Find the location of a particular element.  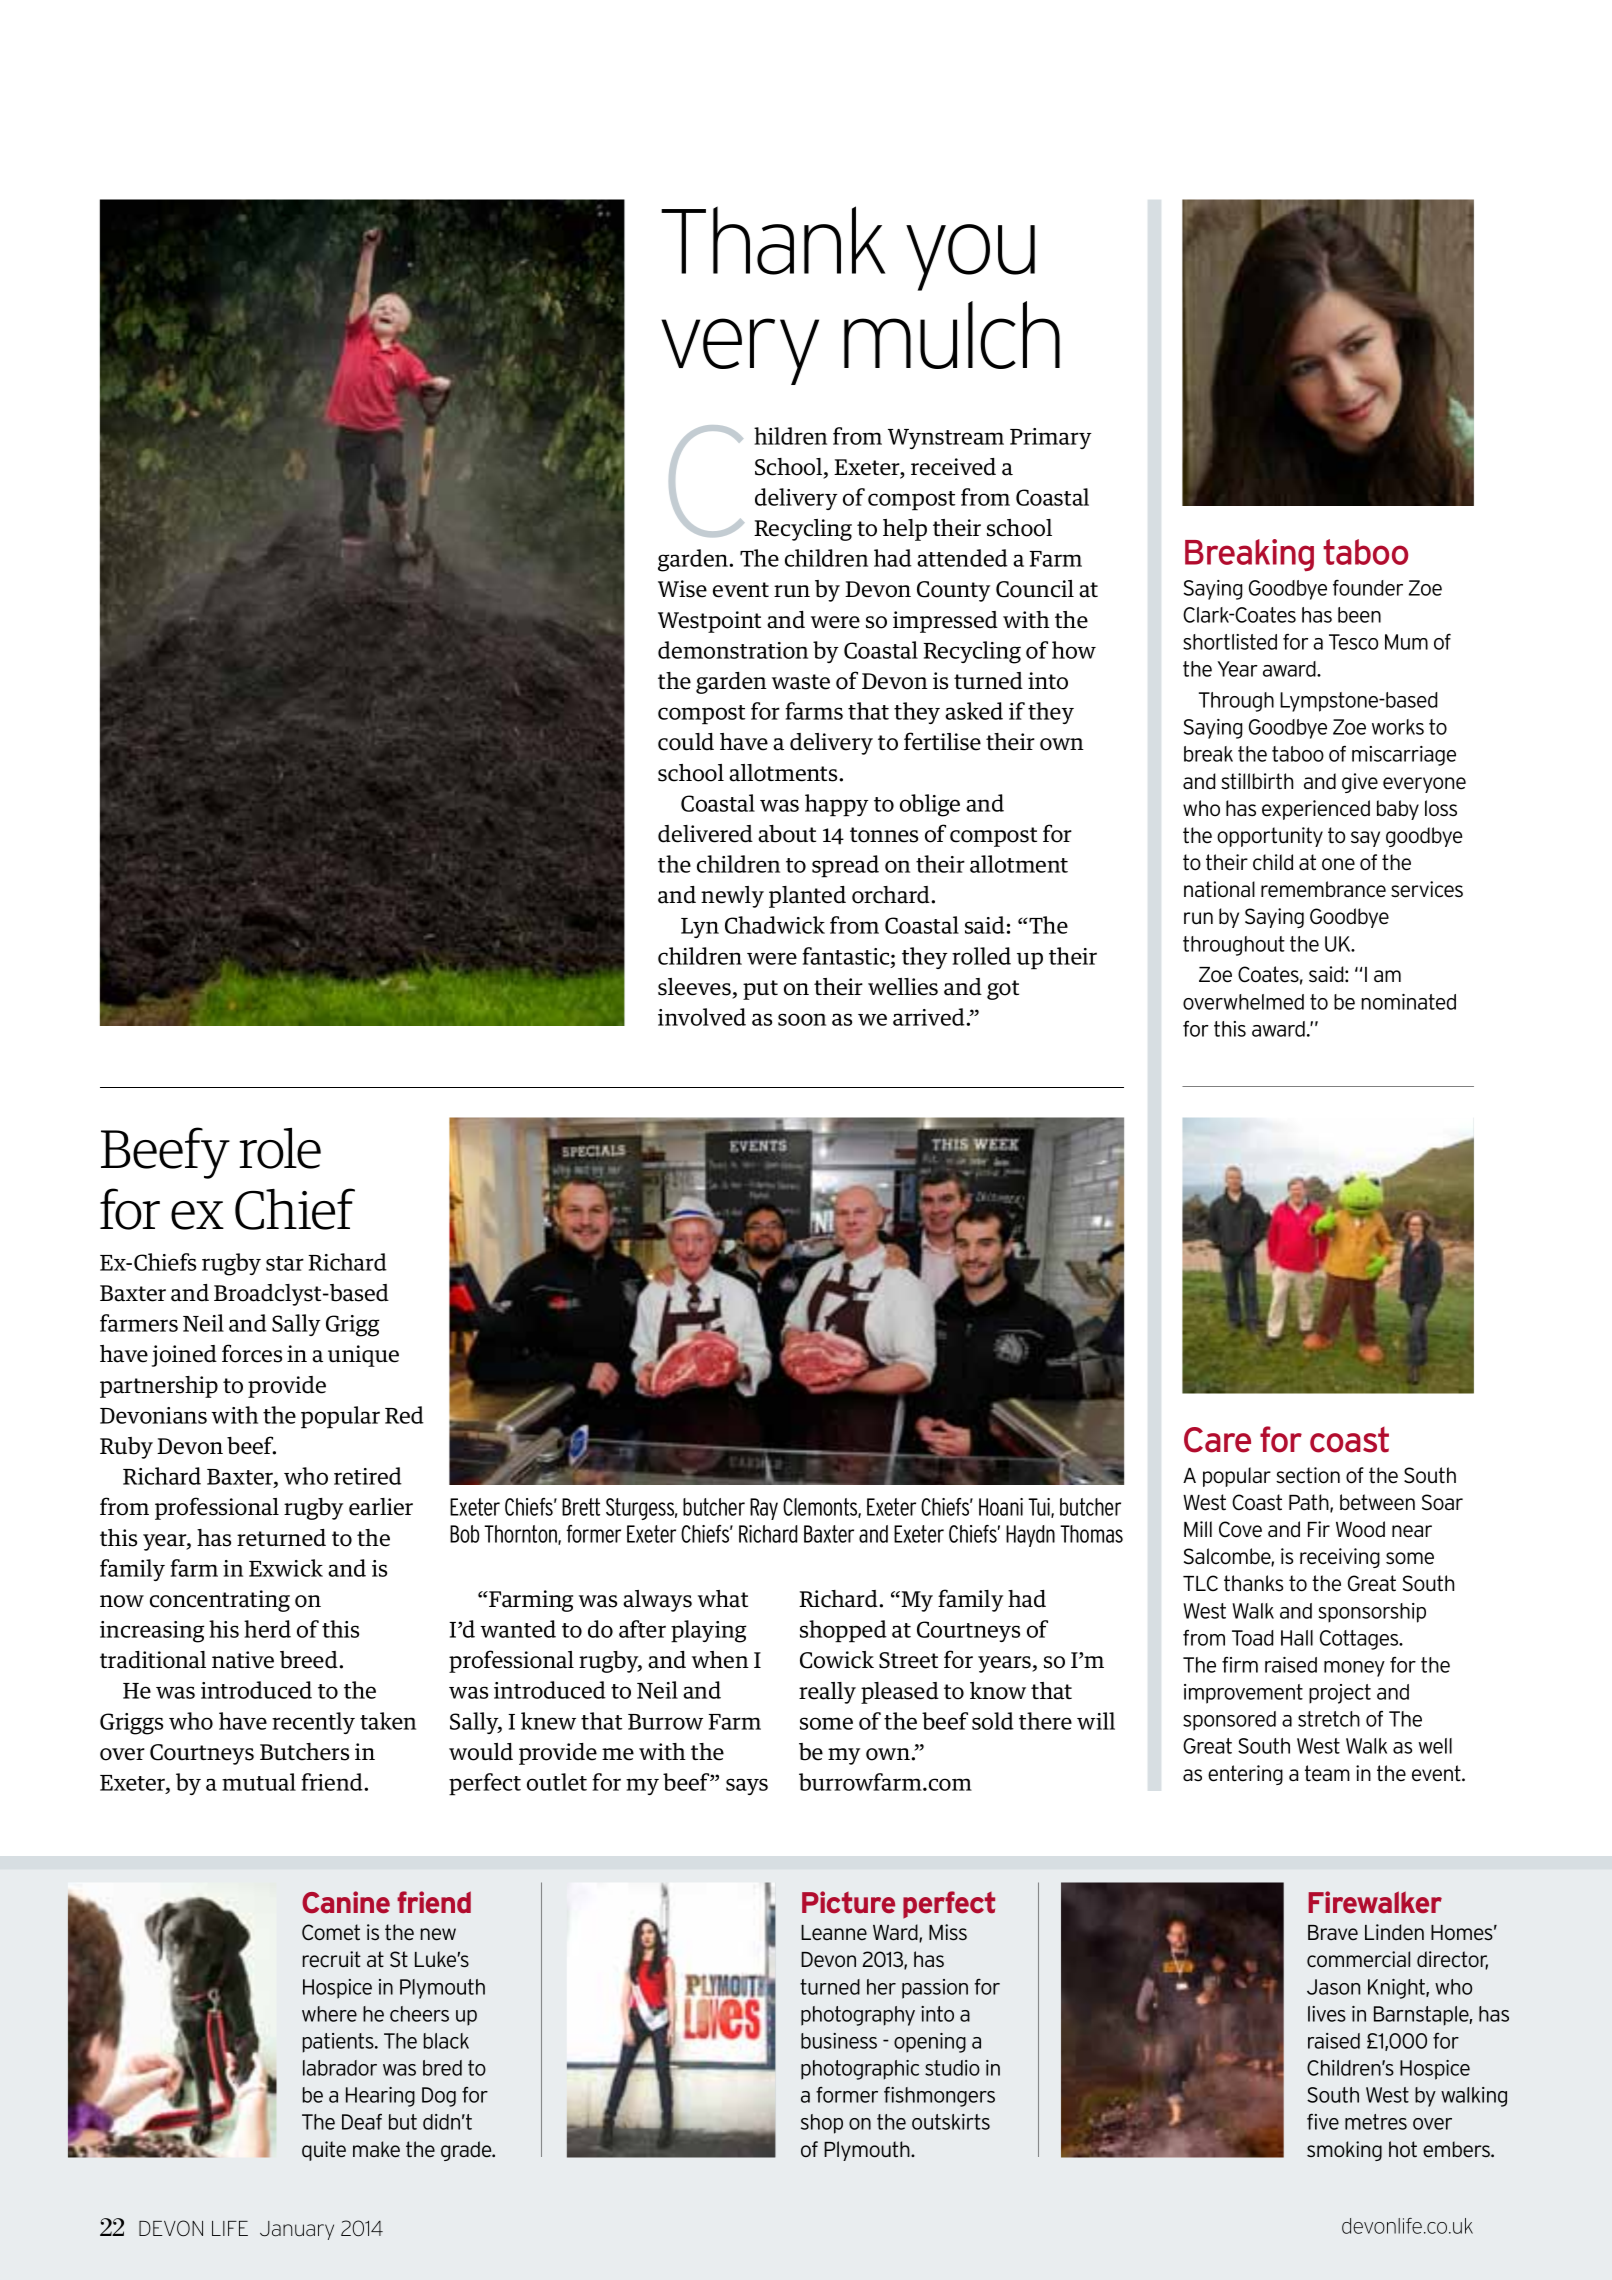

quite is located at coordinates (324, 2151).
